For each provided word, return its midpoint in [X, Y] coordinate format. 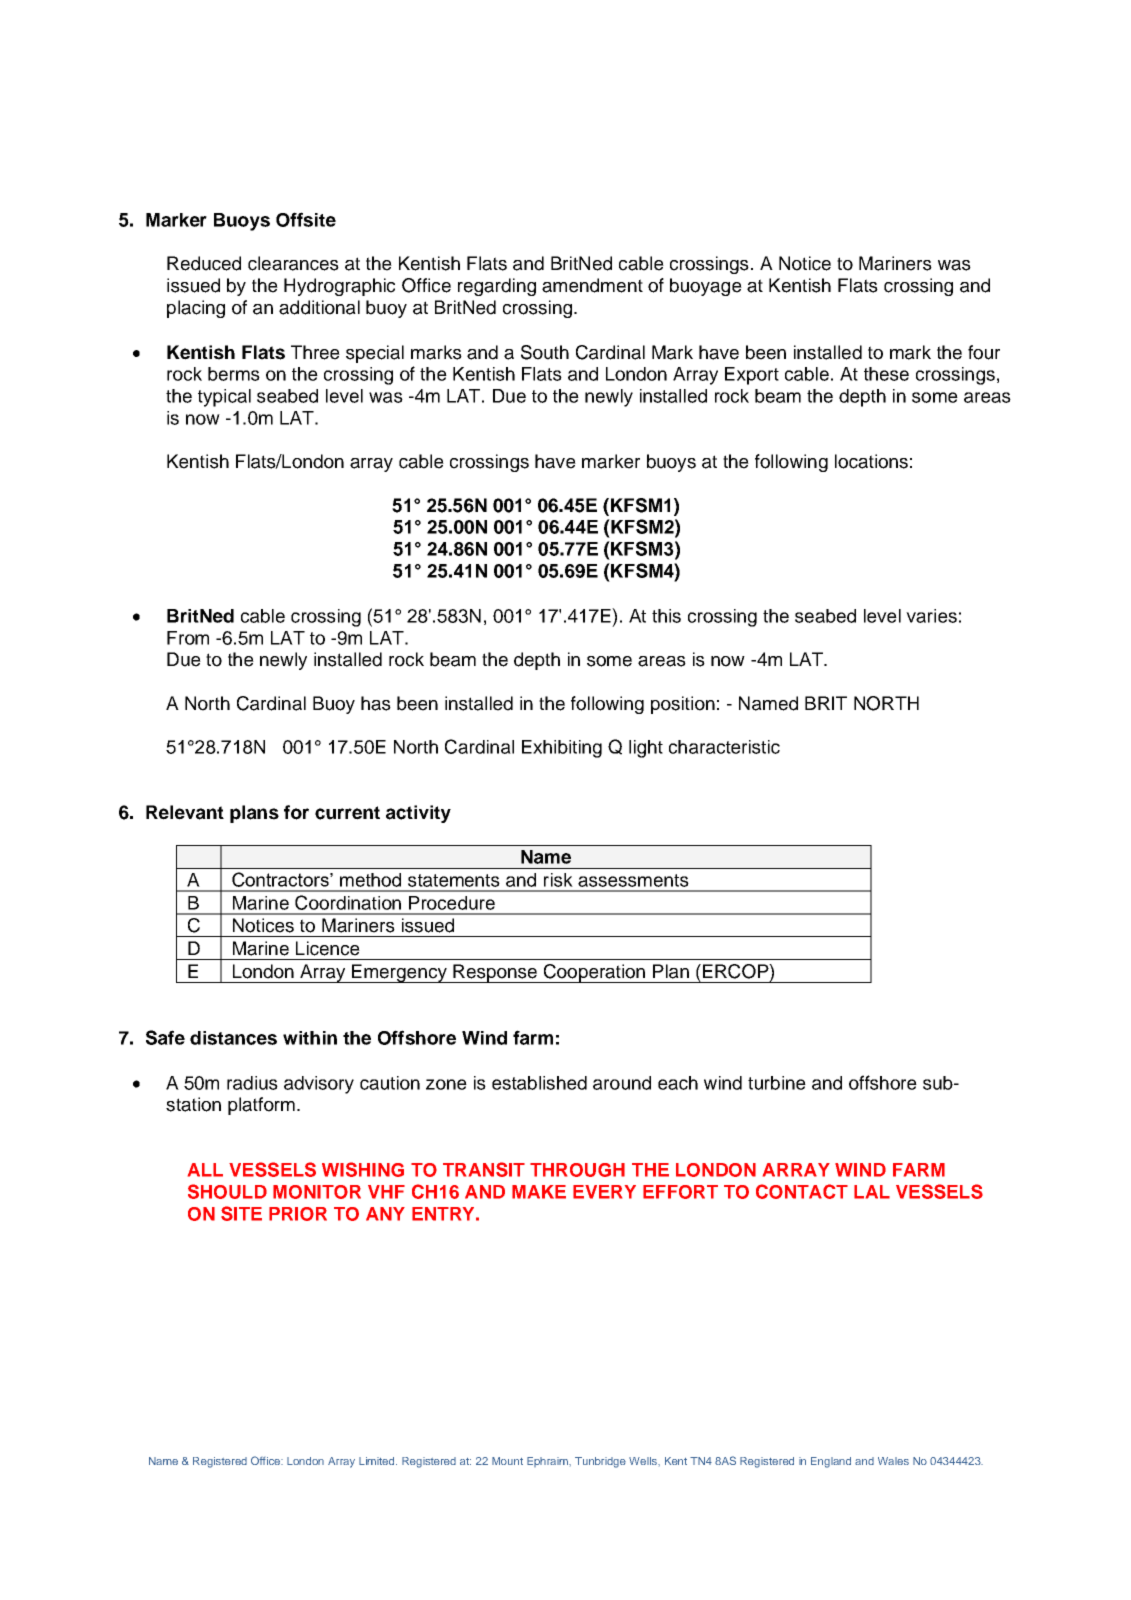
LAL [872, 1192]
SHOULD [227, 1191]
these [886, 374]
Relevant [185, 812]
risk [558, 880]
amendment [592, 285]
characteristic [724, 747]
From [188, 638]
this [666, 616]
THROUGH [577, 1170]
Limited [378, 1461]
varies [931, 616]
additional [319, 307]
